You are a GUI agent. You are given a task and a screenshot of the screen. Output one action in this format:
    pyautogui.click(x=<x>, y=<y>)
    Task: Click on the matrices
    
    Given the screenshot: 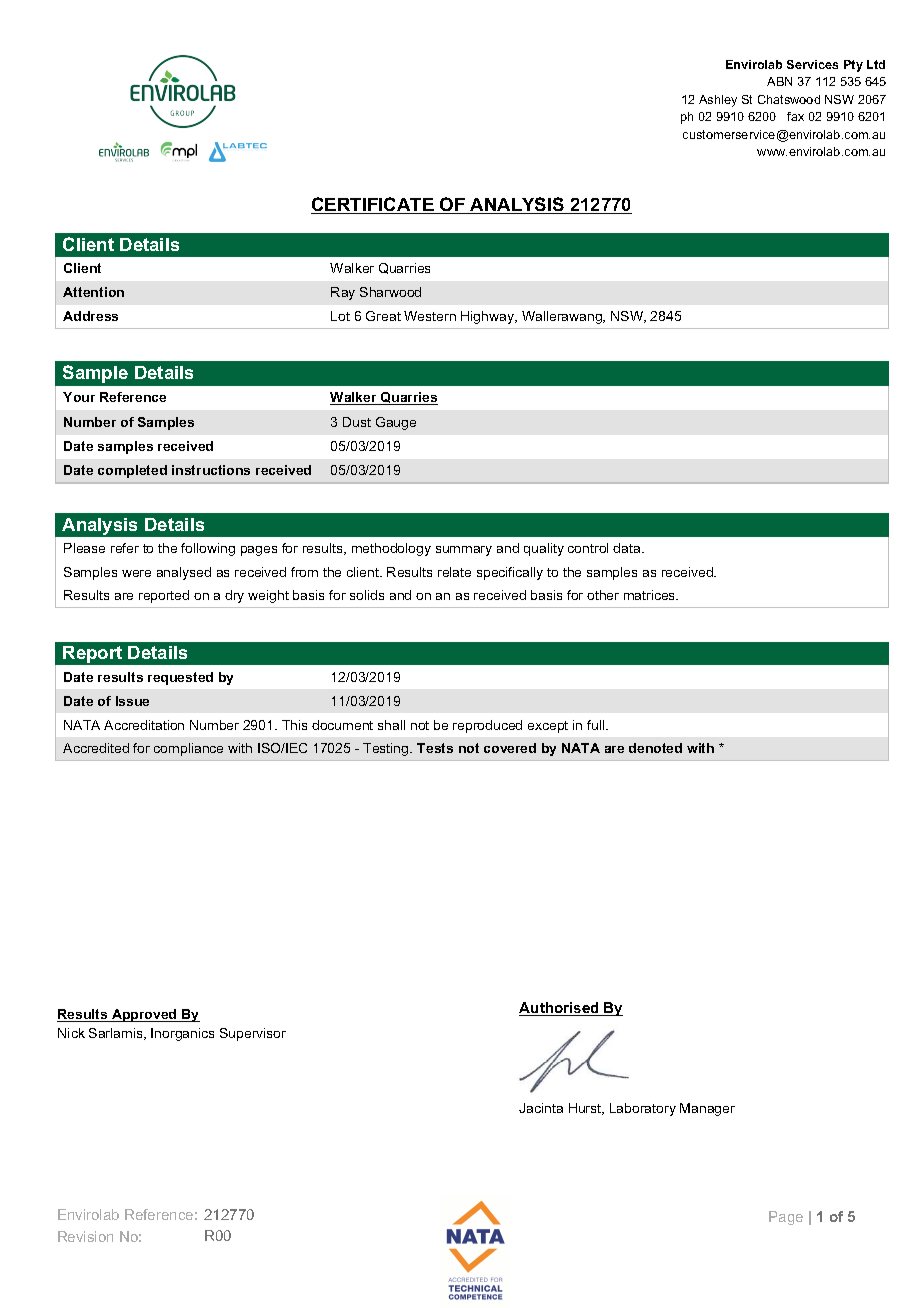 What is the action you would take?
    pyautogui.click(x=650, y=595)
